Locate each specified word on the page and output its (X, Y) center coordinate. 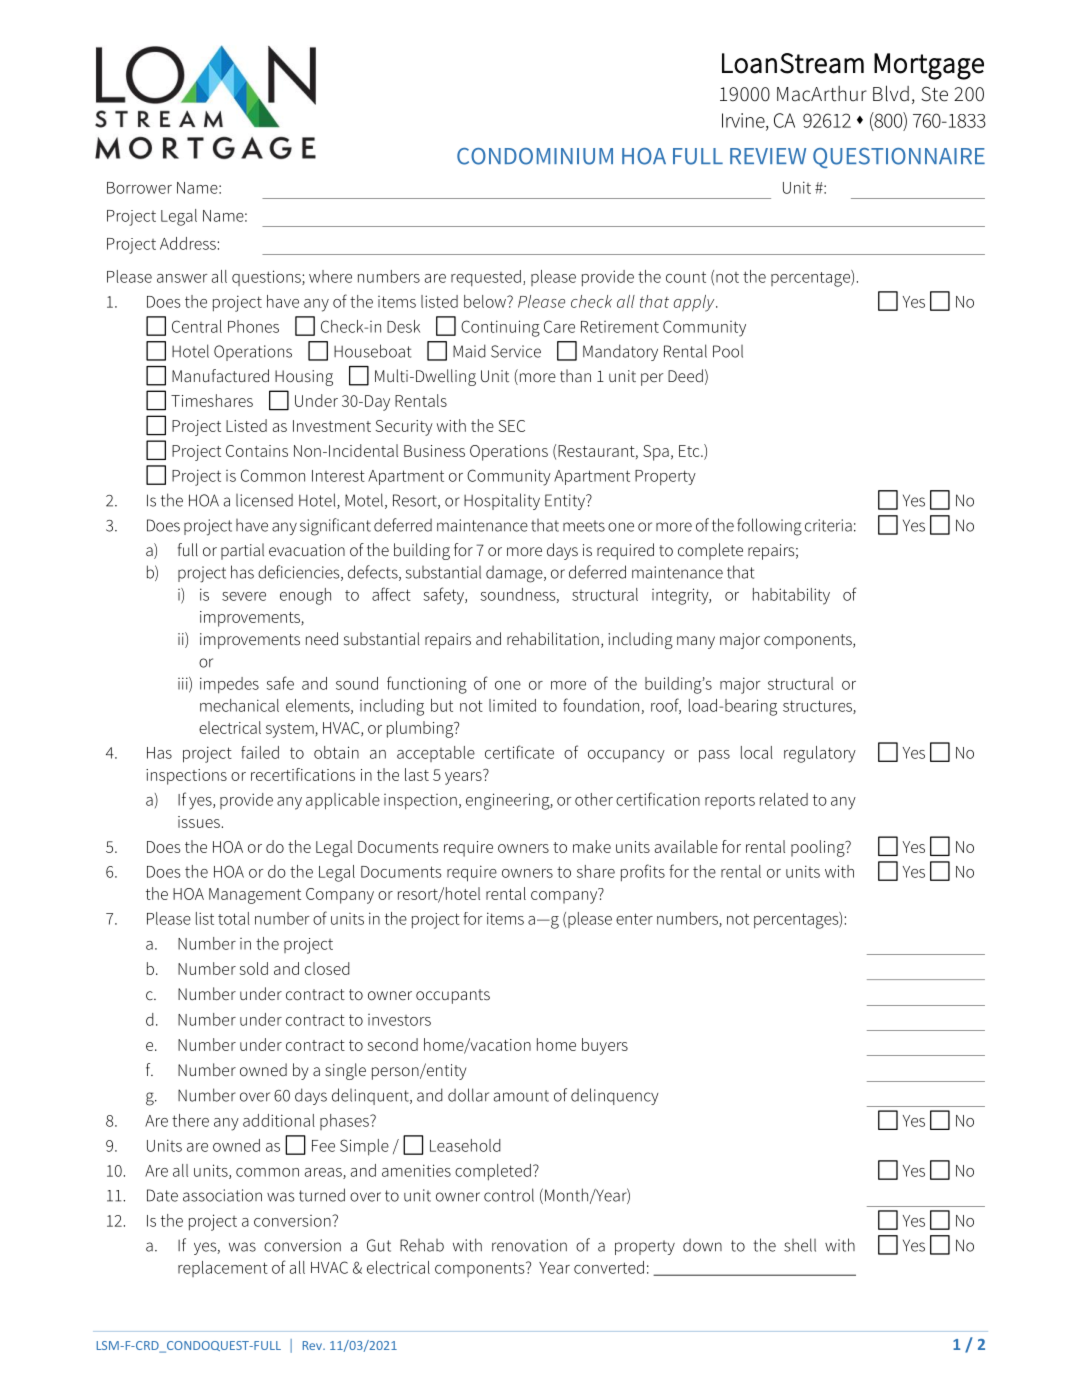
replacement (223, 1269)
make (592, 846)
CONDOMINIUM (535, 156)
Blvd (891, 93)
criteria (828, 525)
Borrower (139, 188)
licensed (264, 500)
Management (255, 896)
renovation (529, 1245)
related (784, 799)
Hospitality (502, 501)
